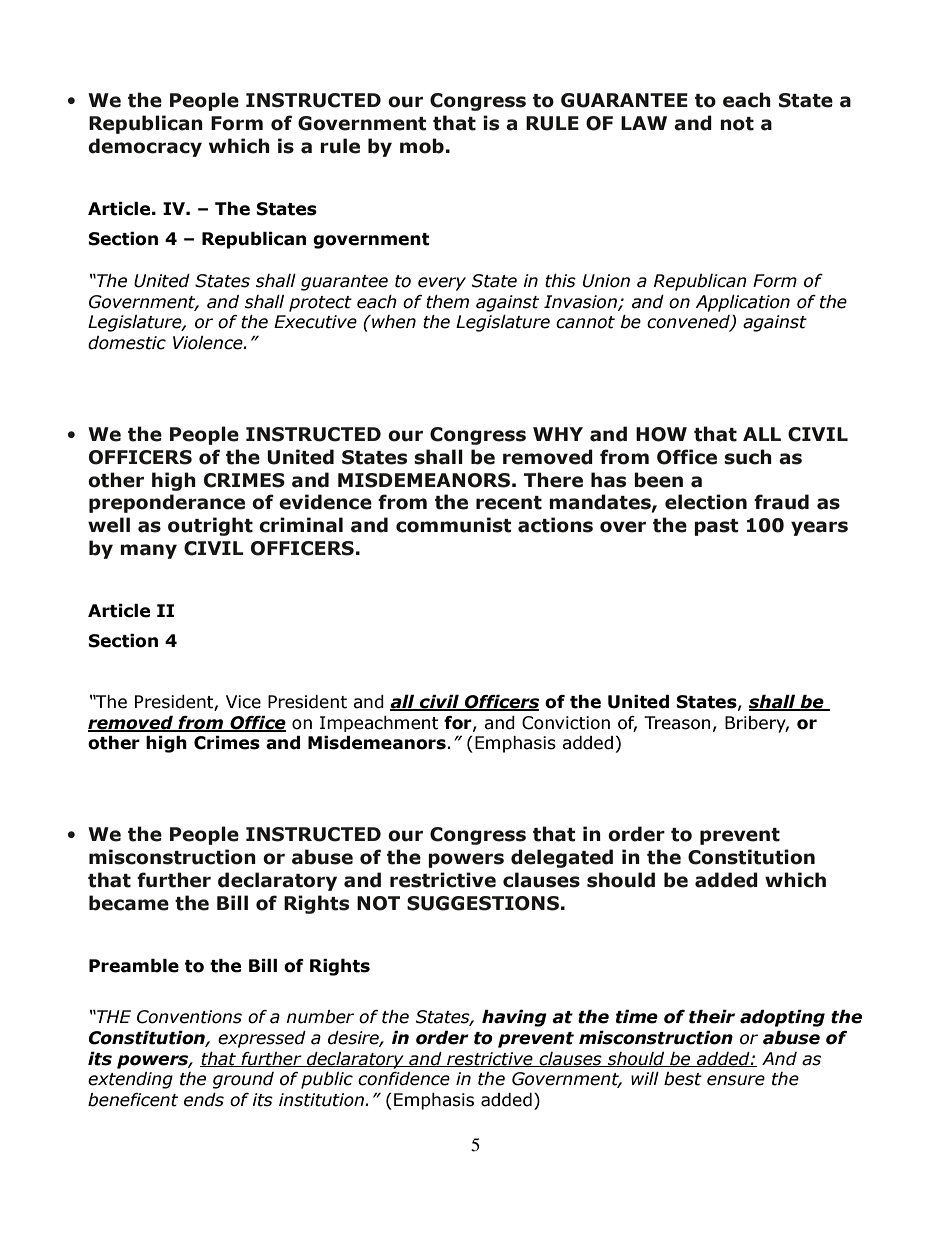 The height and width of the screenshot is (1233, 952). Describe the element at coordinates (677, 723) in the screenshot. I see `Treason` at that location.
